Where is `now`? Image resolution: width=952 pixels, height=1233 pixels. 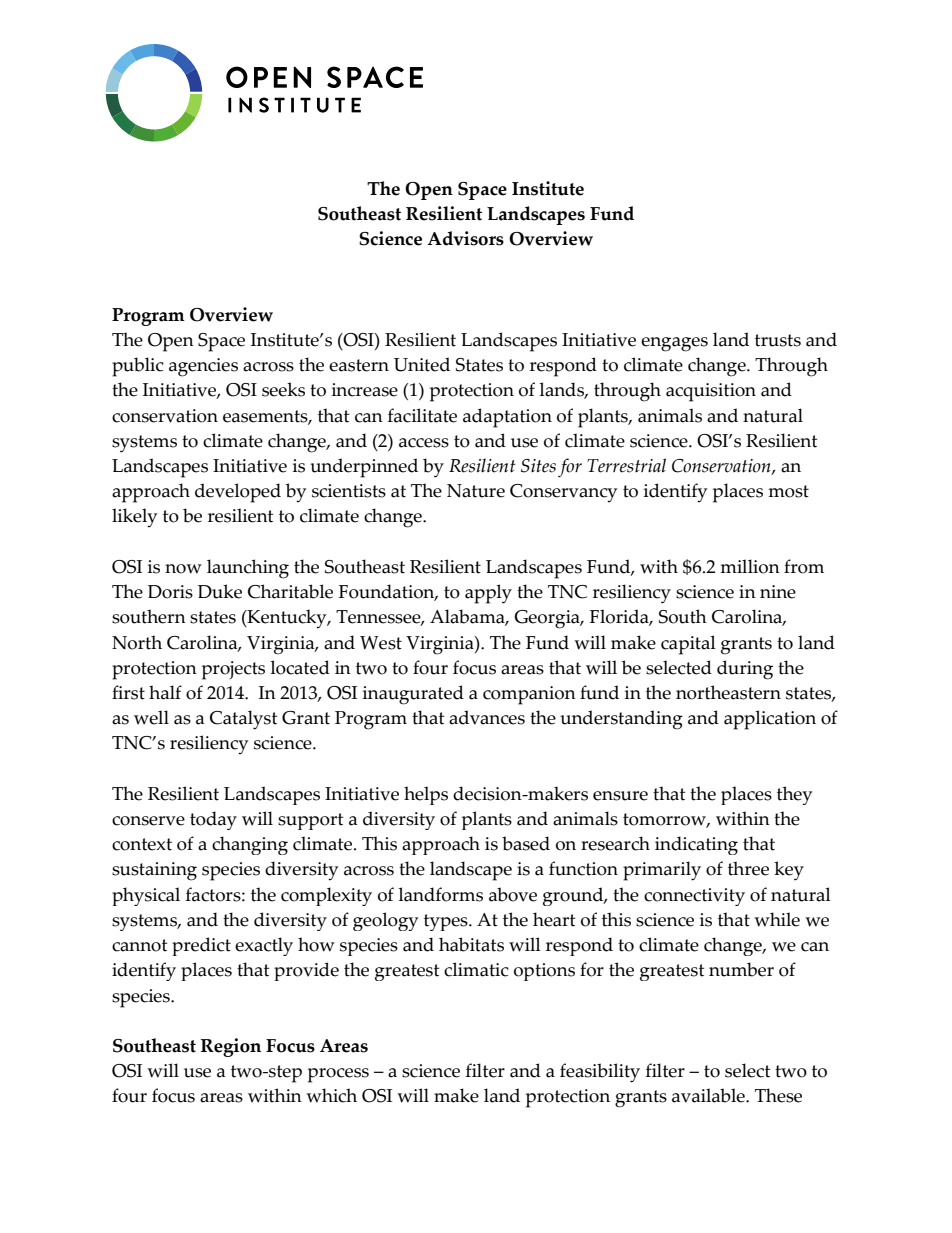 now is located at coordinates (183, 569).
